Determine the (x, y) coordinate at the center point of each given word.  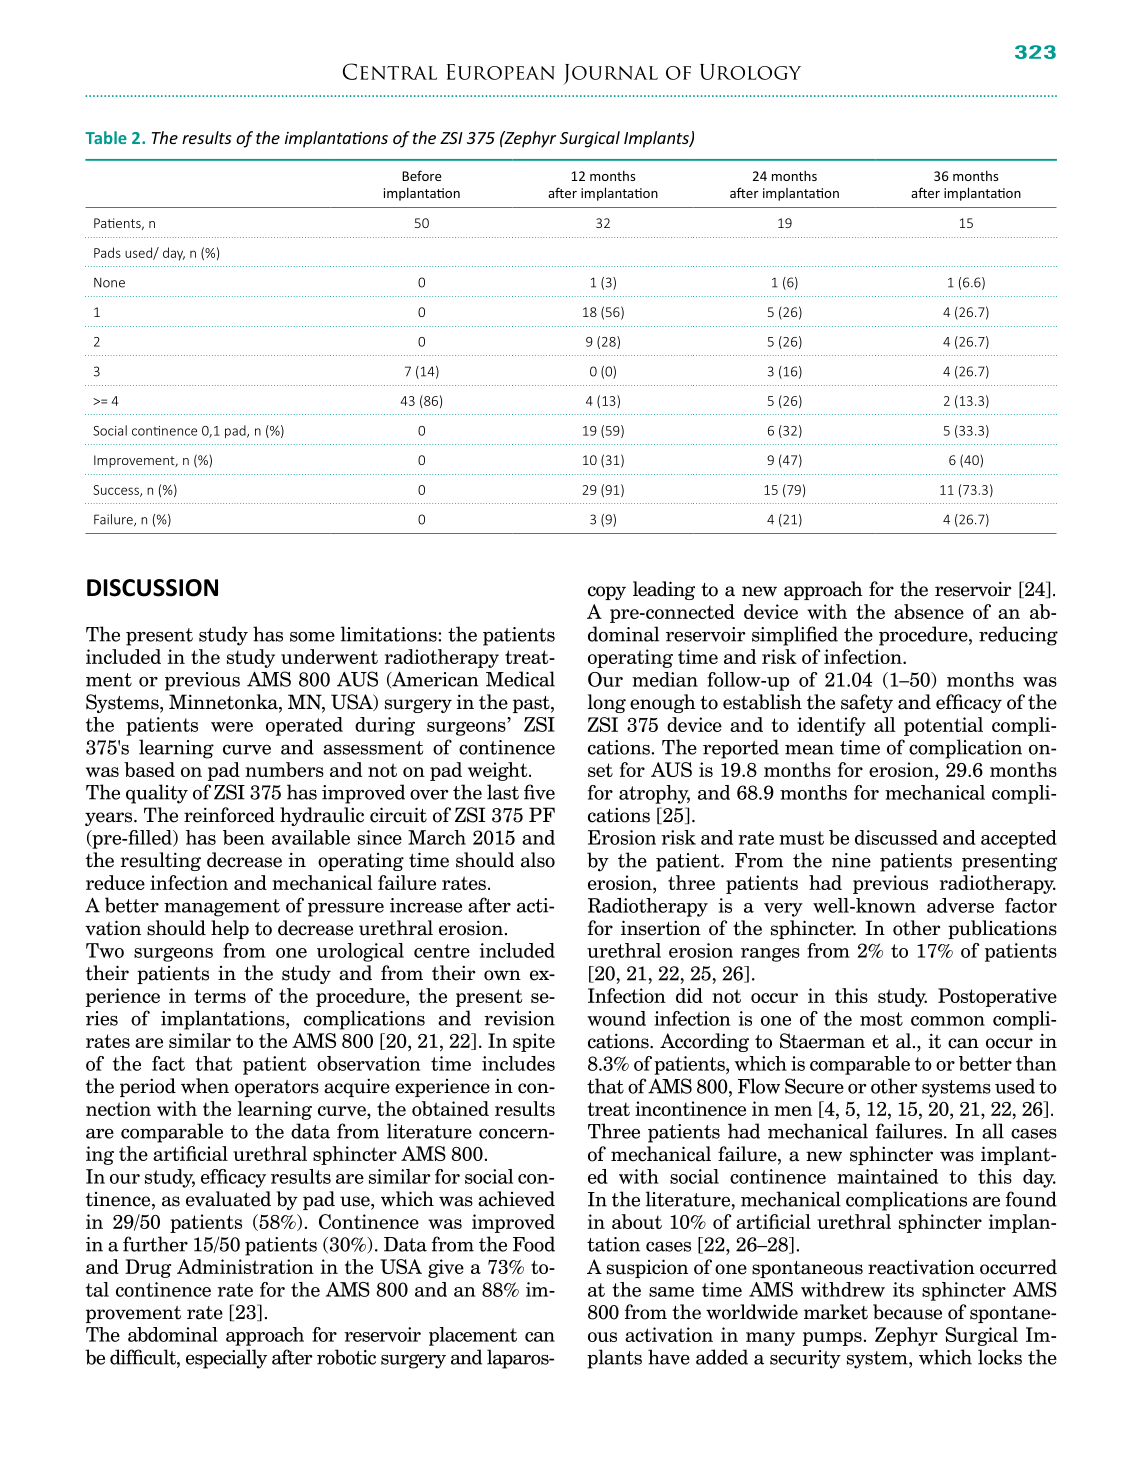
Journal (611, 74)
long (607, 703)
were (232, 727)
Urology (750, 72)
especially (226, 1359)
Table (106, 137)
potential (943, 726)
